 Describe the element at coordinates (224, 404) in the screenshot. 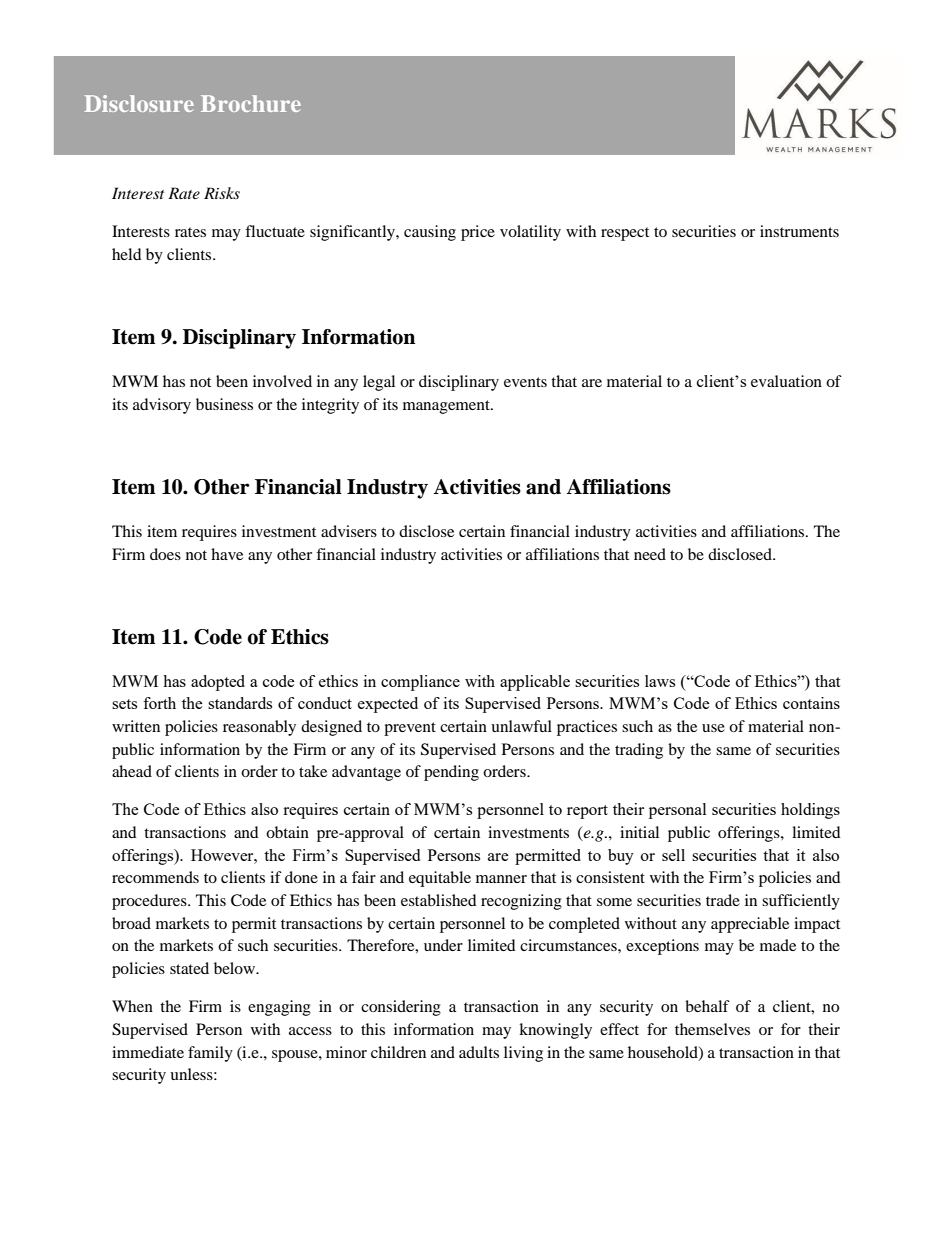

I see `business` at that location.
